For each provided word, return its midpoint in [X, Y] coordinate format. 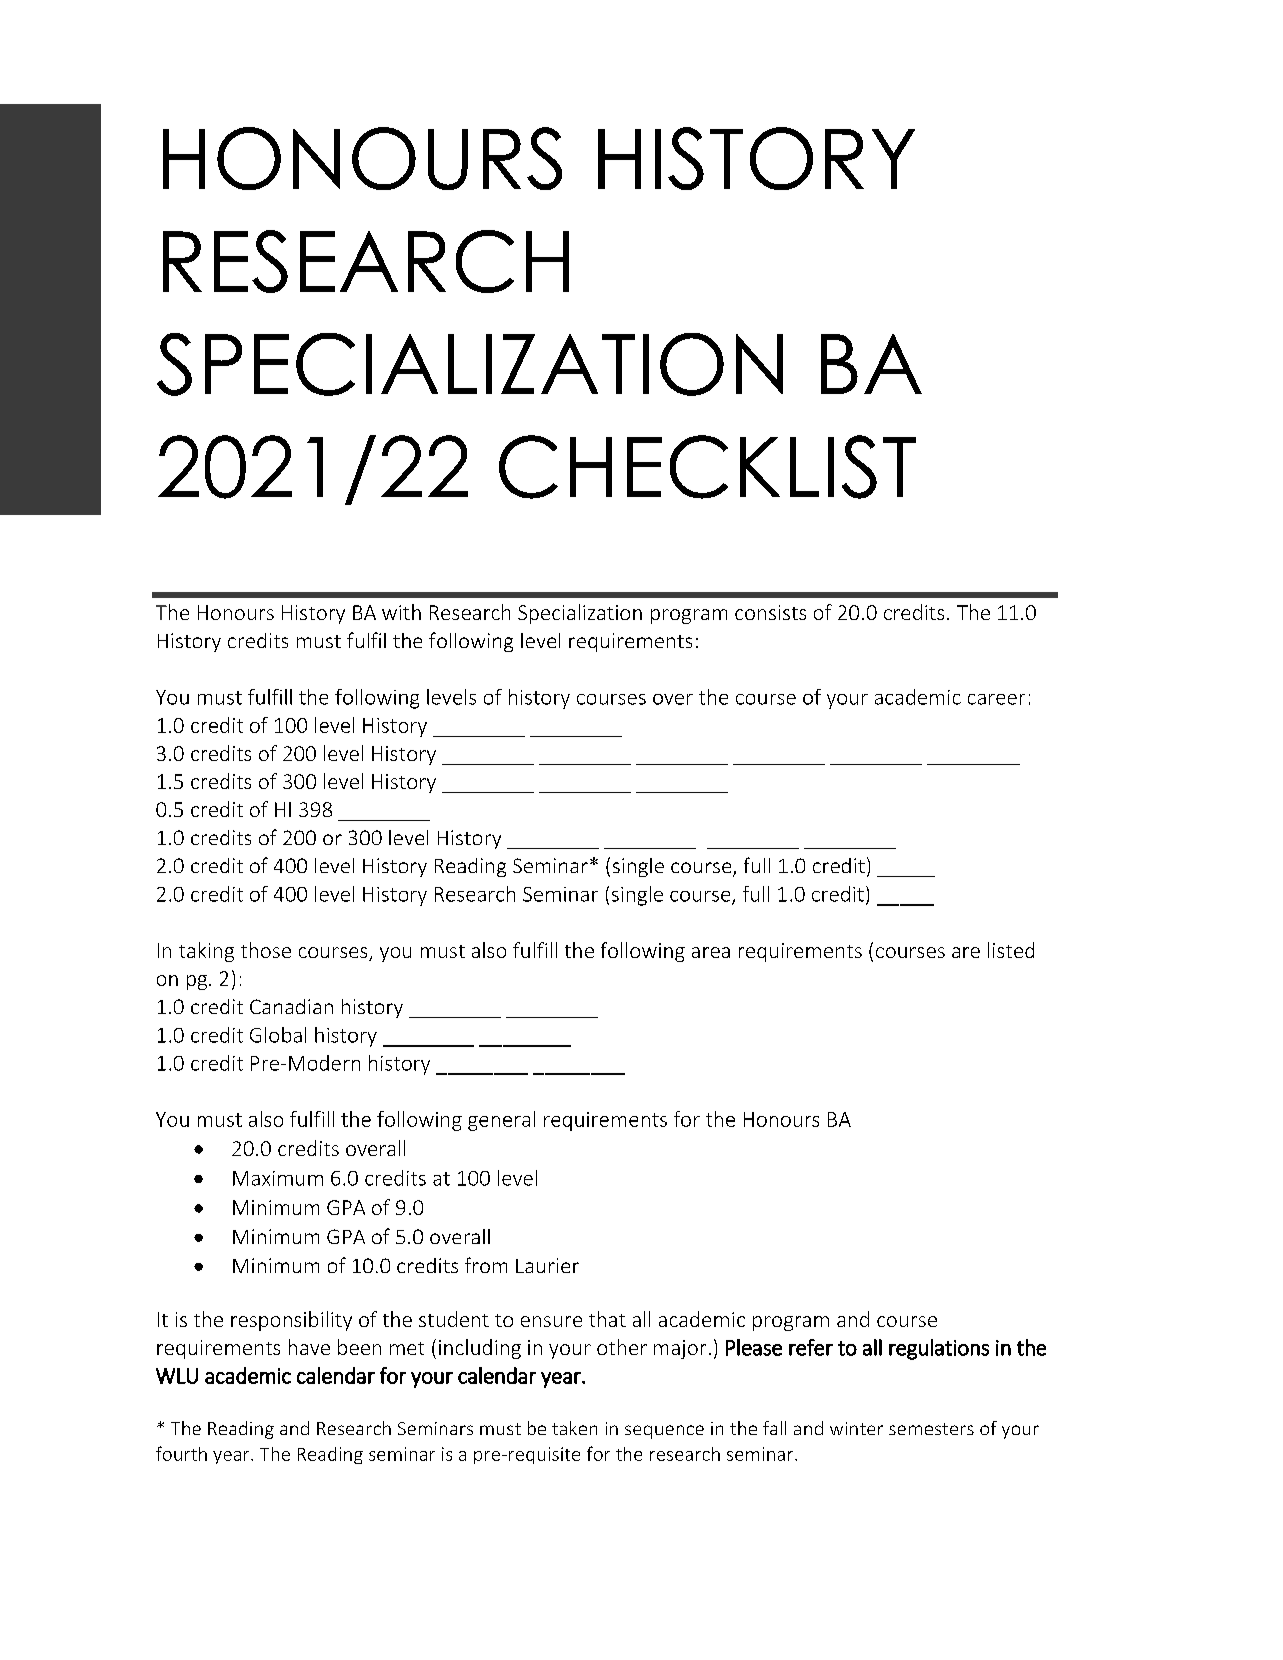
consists [770, 612]
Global [278, 1035]
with [401, 612]
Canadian [291, 1006]
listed [1011, 950]
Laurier [547, 1265]
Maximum [278, 1178]
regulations [939, 1349]
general [501, 1121]
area [711, 952]
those [266, 950]
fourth [181, 1453]
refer [811, 1347]
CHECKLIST [707, 467]
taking [206, 952]
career [996, 699]
